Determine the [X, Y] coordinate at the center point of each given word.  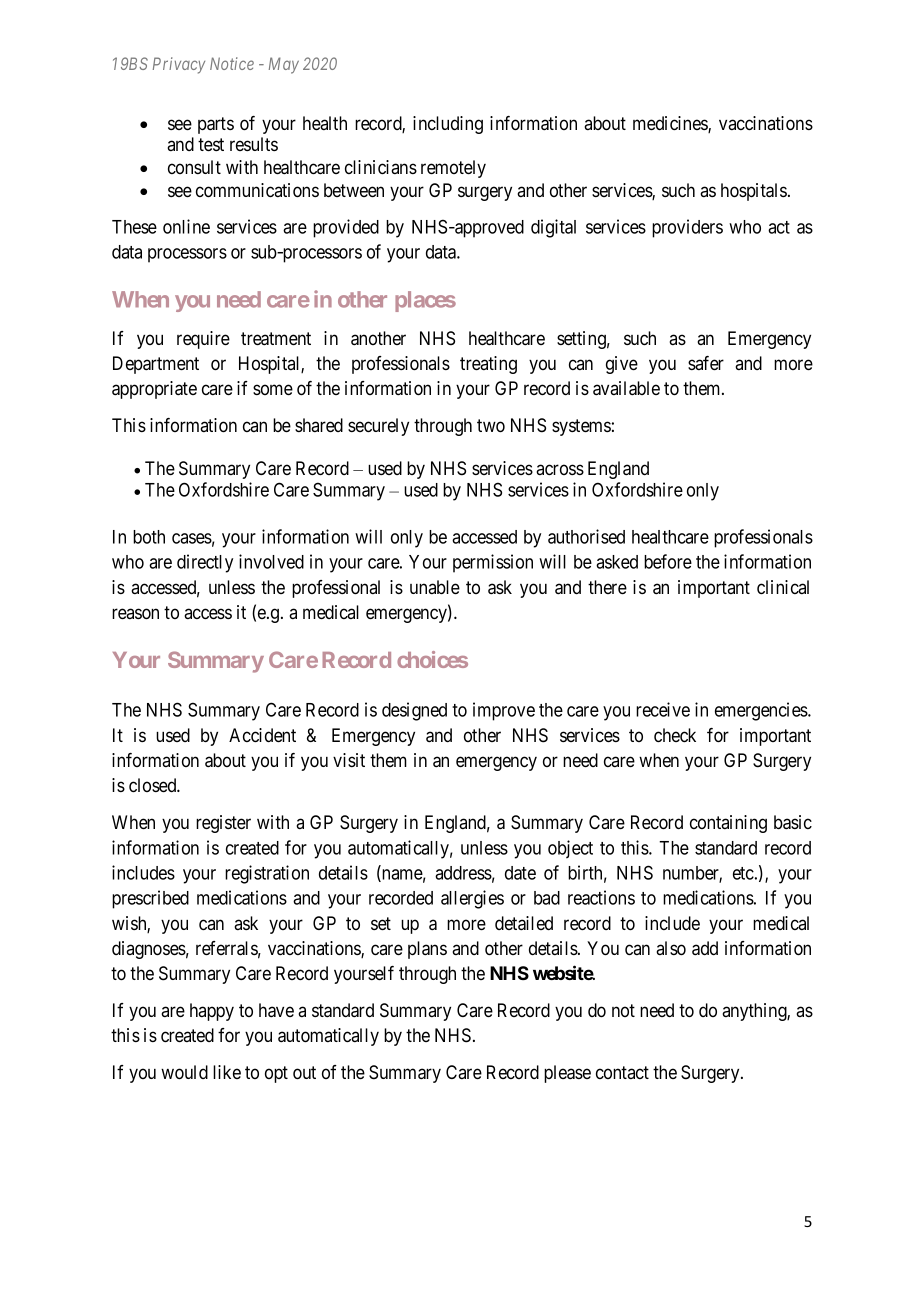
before [668, 561]
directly [205, 563]
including [448, 125]
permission [493, 563]
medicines [671, 124]
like [227, 1072]
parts [216, 125]
